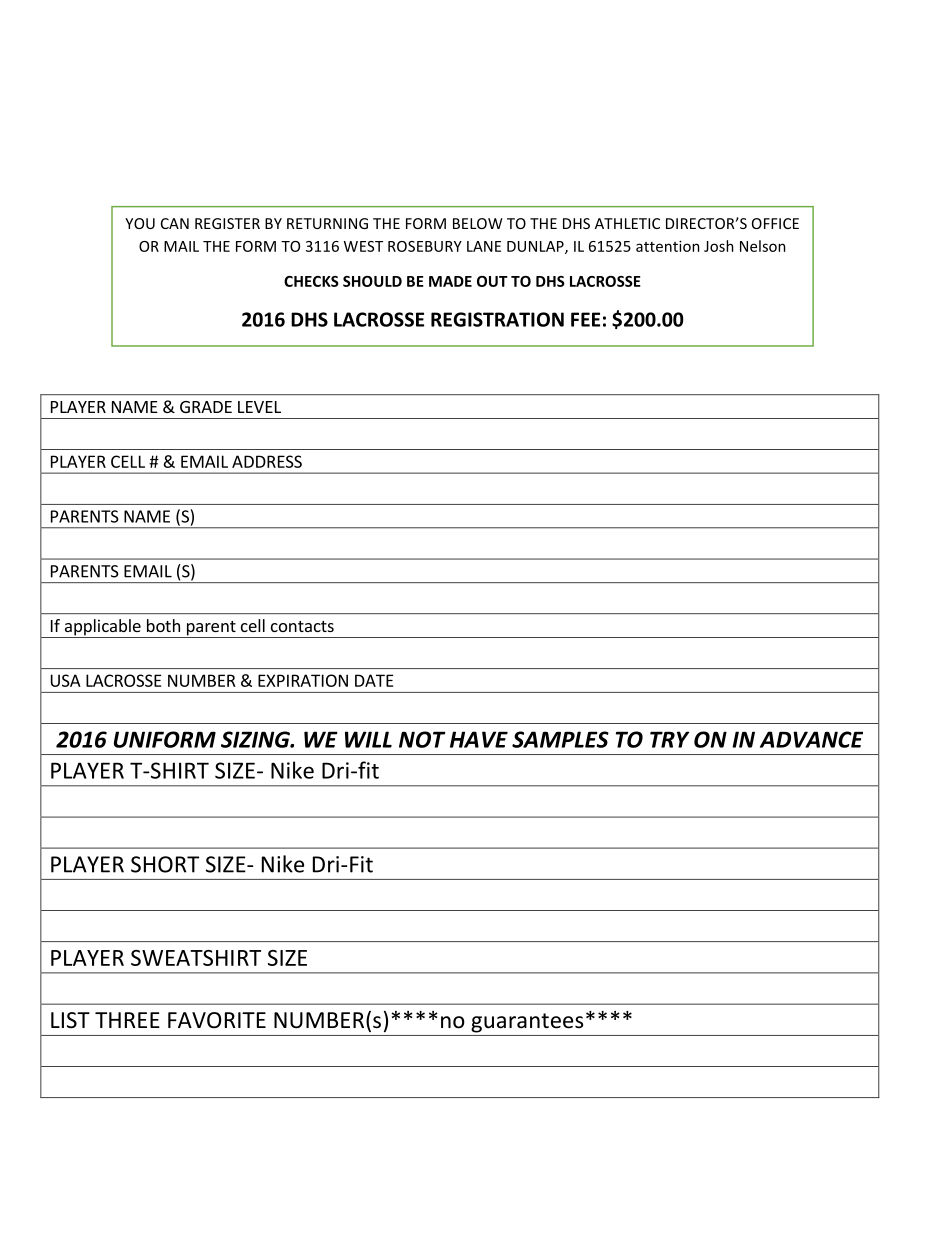  Describe the element at coordinates (585, 319) in the screenshot. I see `FEE` at that location.
